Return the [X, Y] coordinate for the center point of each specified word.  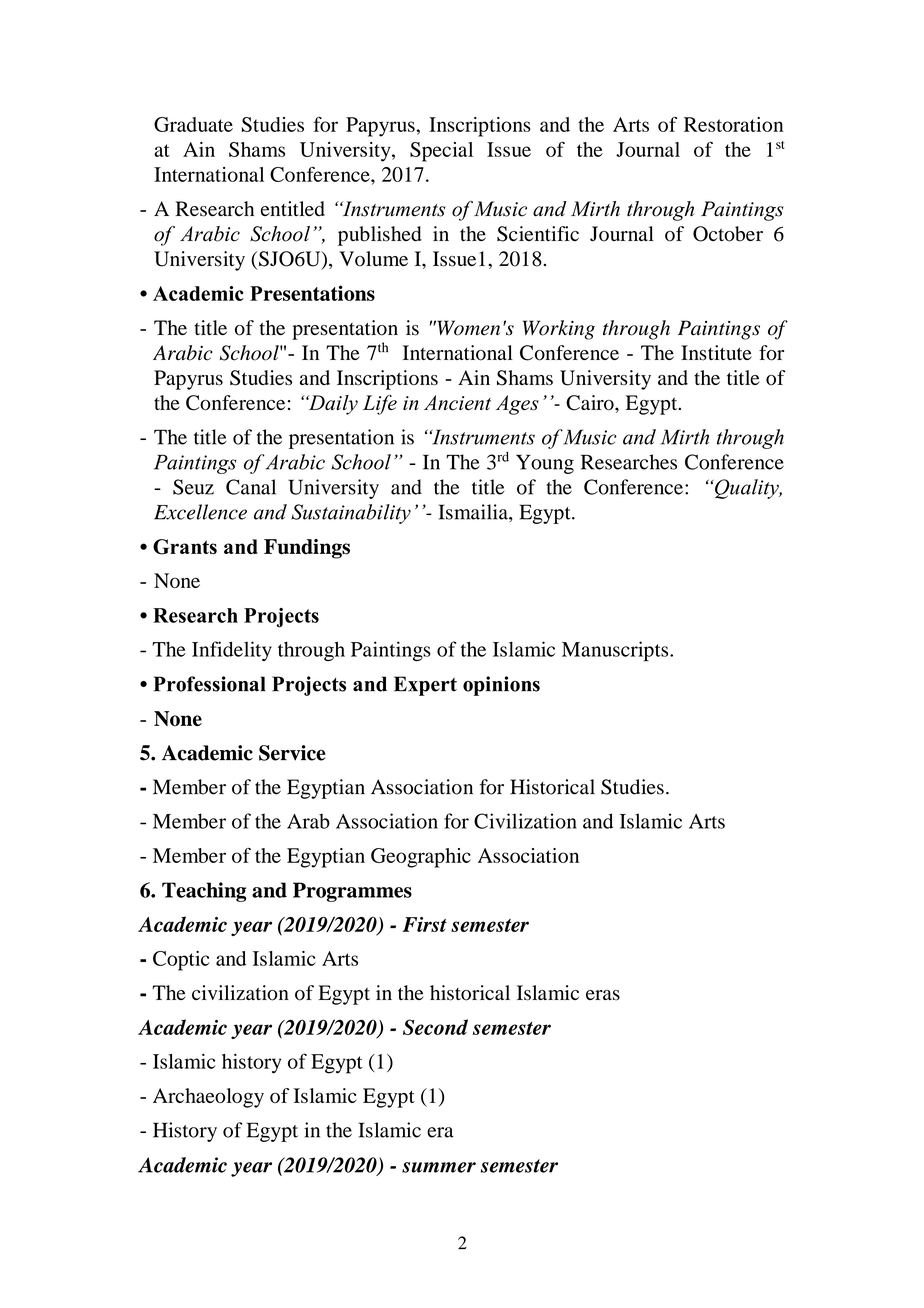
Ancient [457, 403]
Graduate [193, 124]
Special [441, 152]
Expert [425, 686]
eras [603, 995]
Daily [332, 405]
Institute [716, 353]
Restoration [733, 124]
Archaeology [208, 1098]
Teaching [204, 892]
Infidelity [232, 651]
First [424, 924]
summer [439, 1167]
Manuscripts [616, 651]
